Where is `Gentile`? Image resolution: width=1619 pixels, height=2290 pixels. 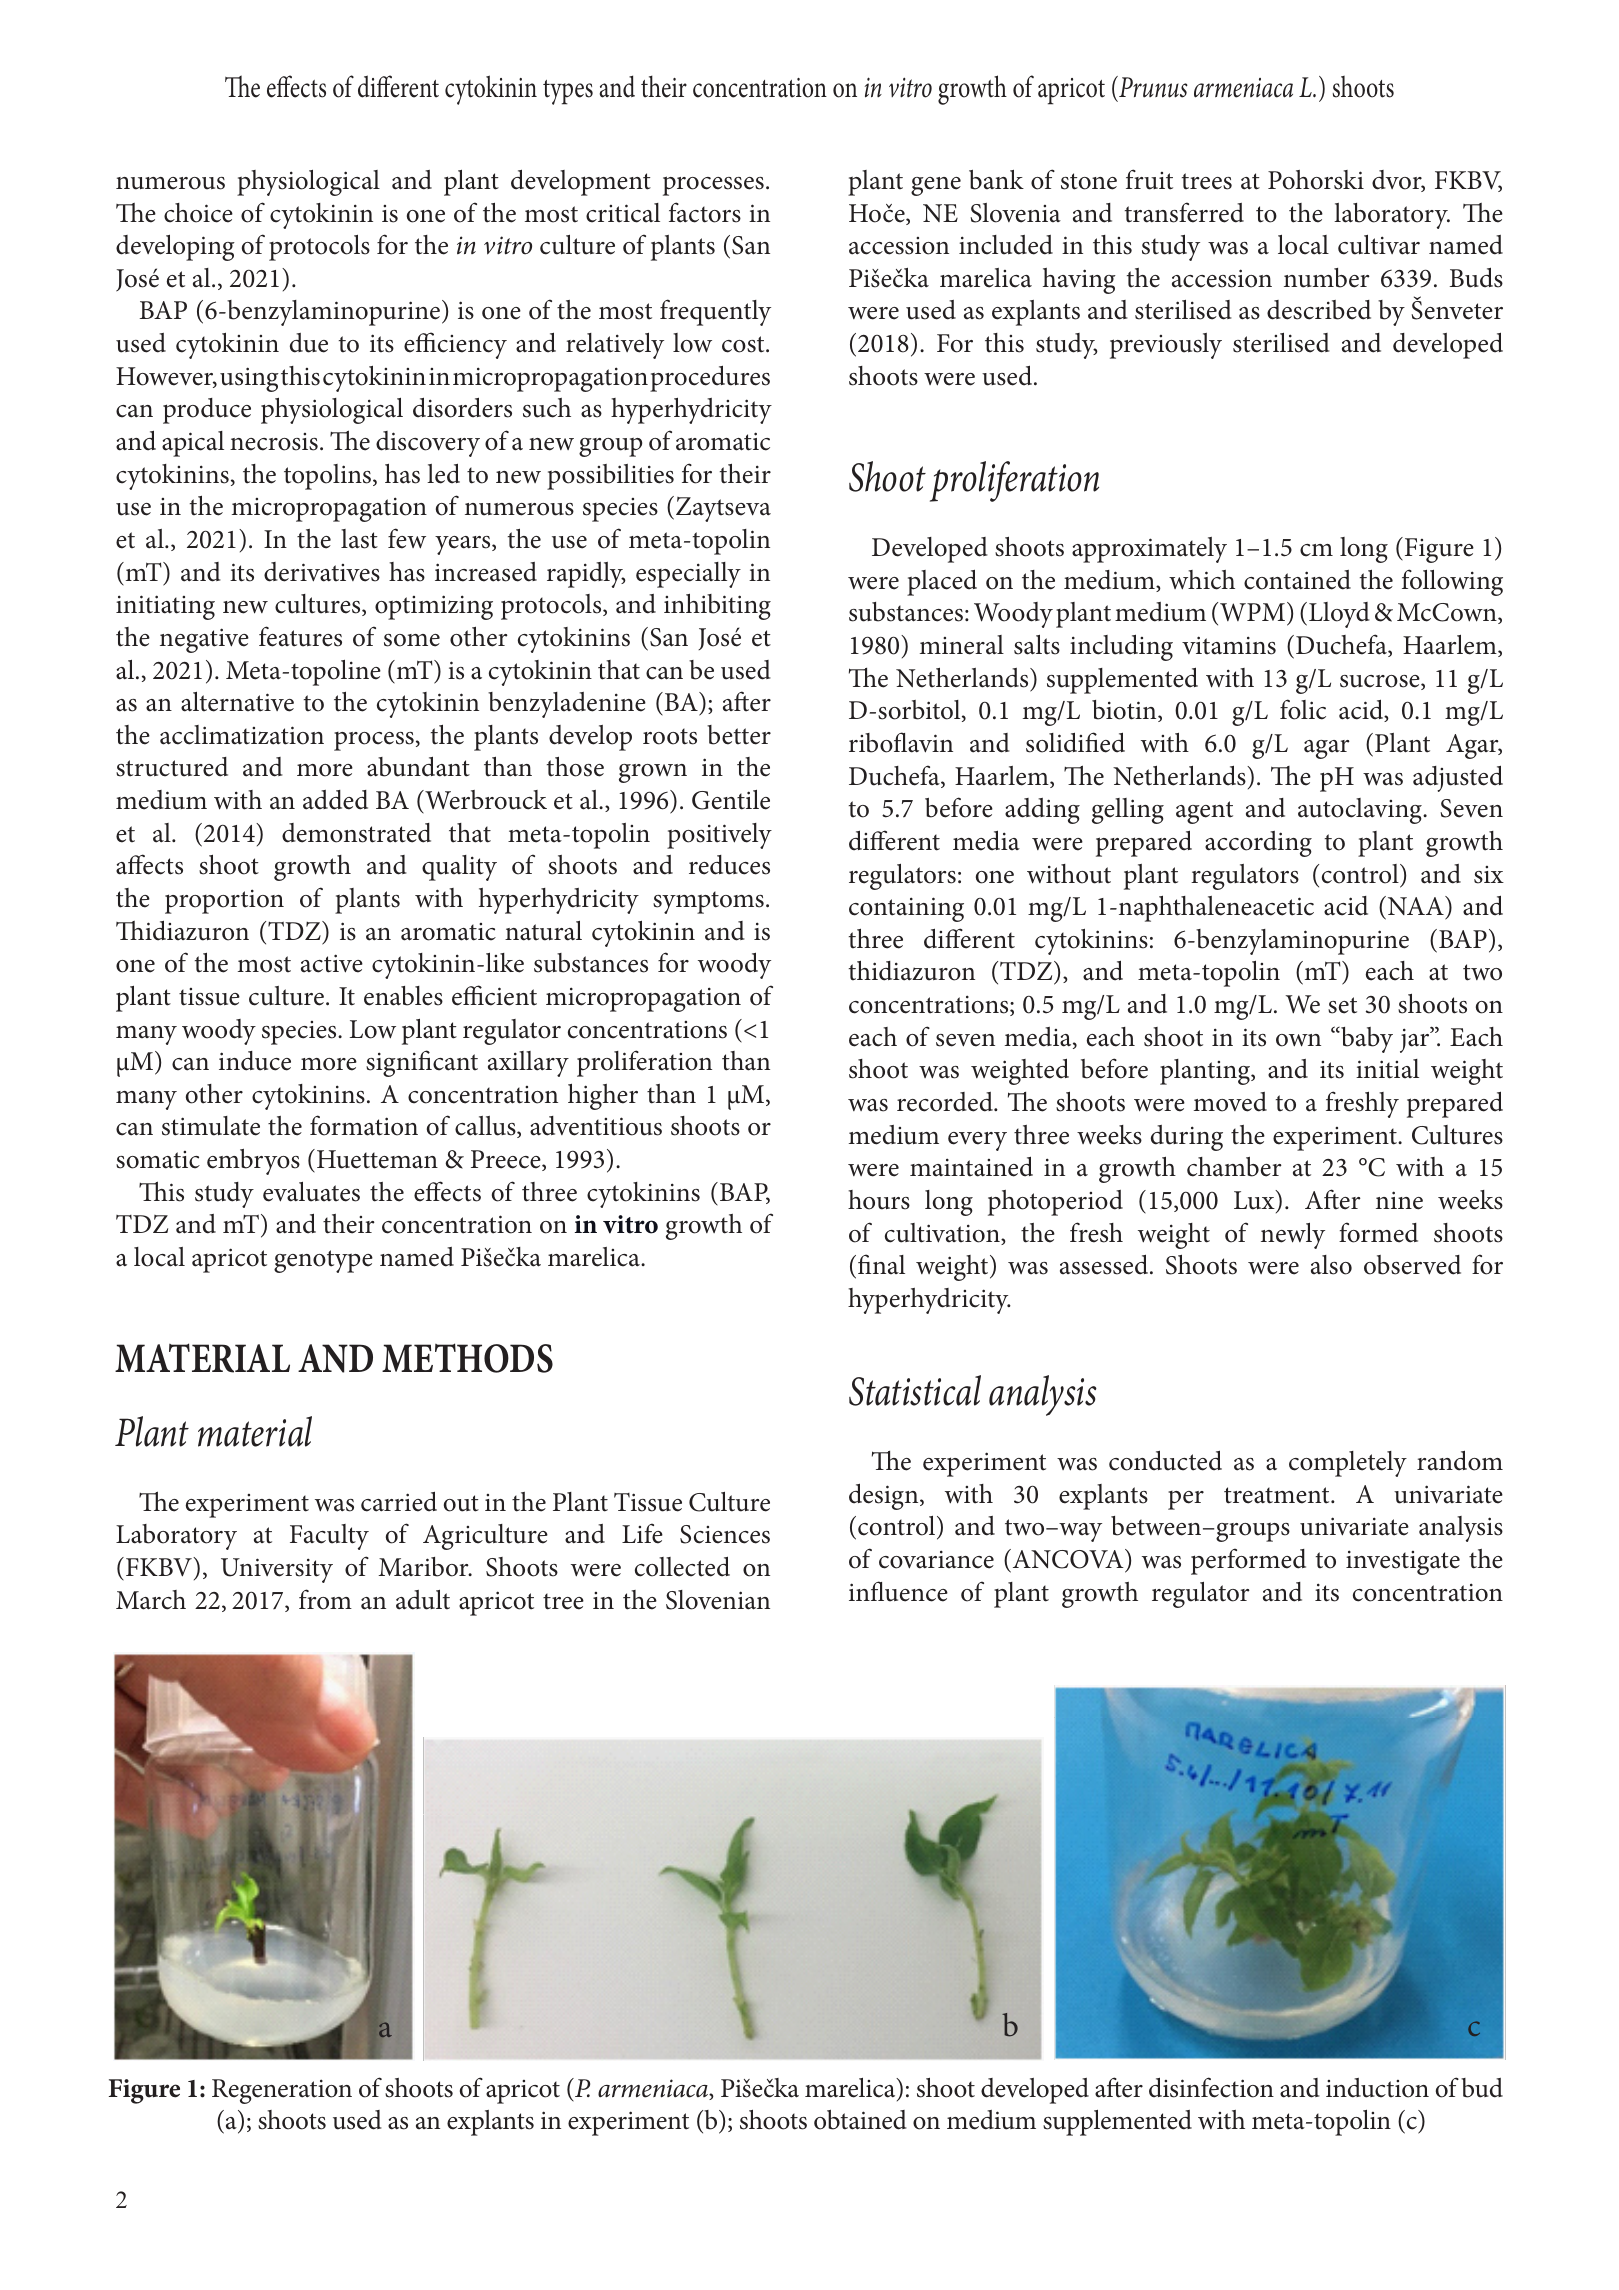 Gentile is located at coordinates (731, 800).
